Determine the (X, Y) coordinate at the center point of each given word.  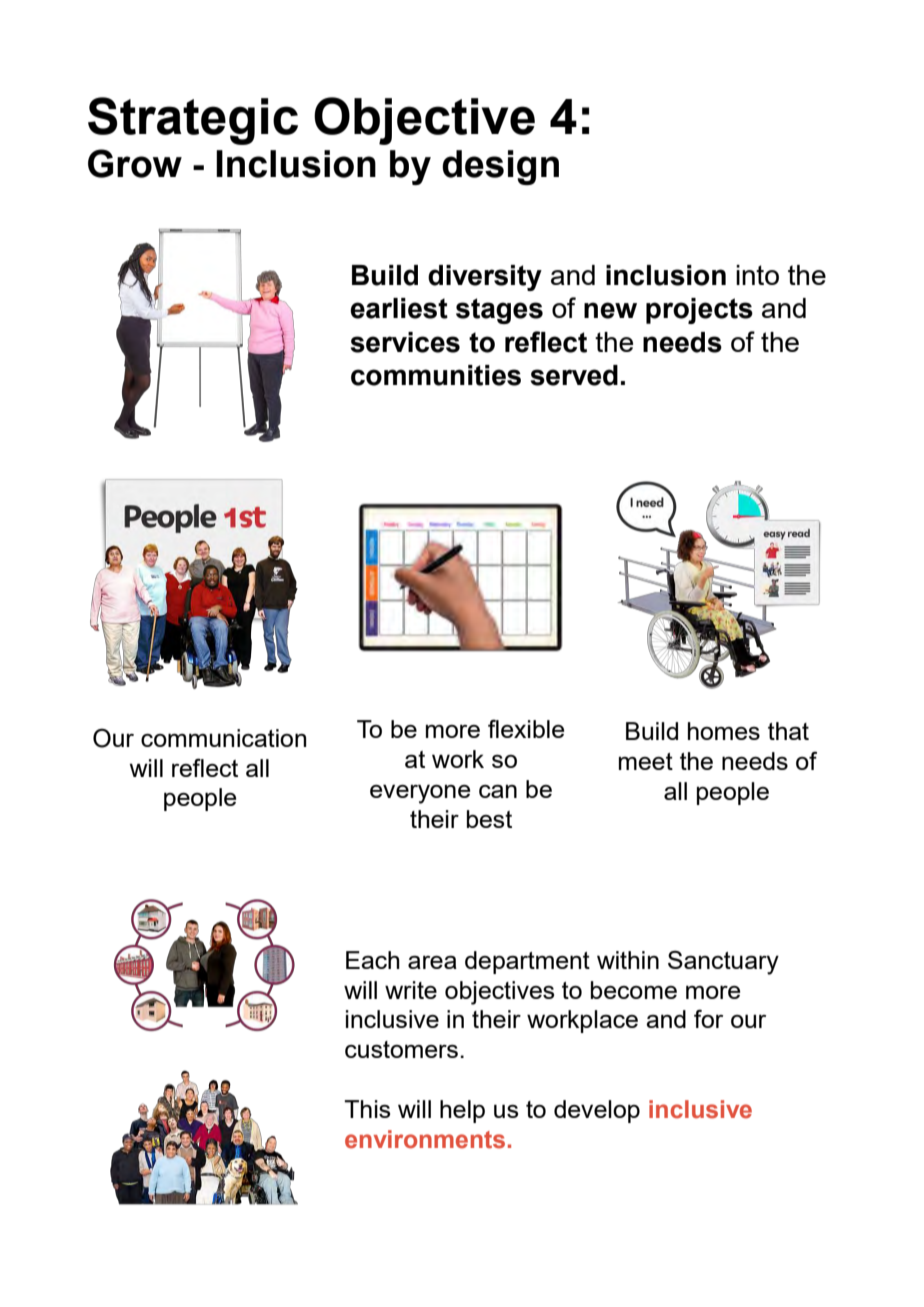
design (500, 167)
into (757, 275)
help (462, 1111)
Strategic (193, 121)
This (367, 1109)
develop (597, 1111)
